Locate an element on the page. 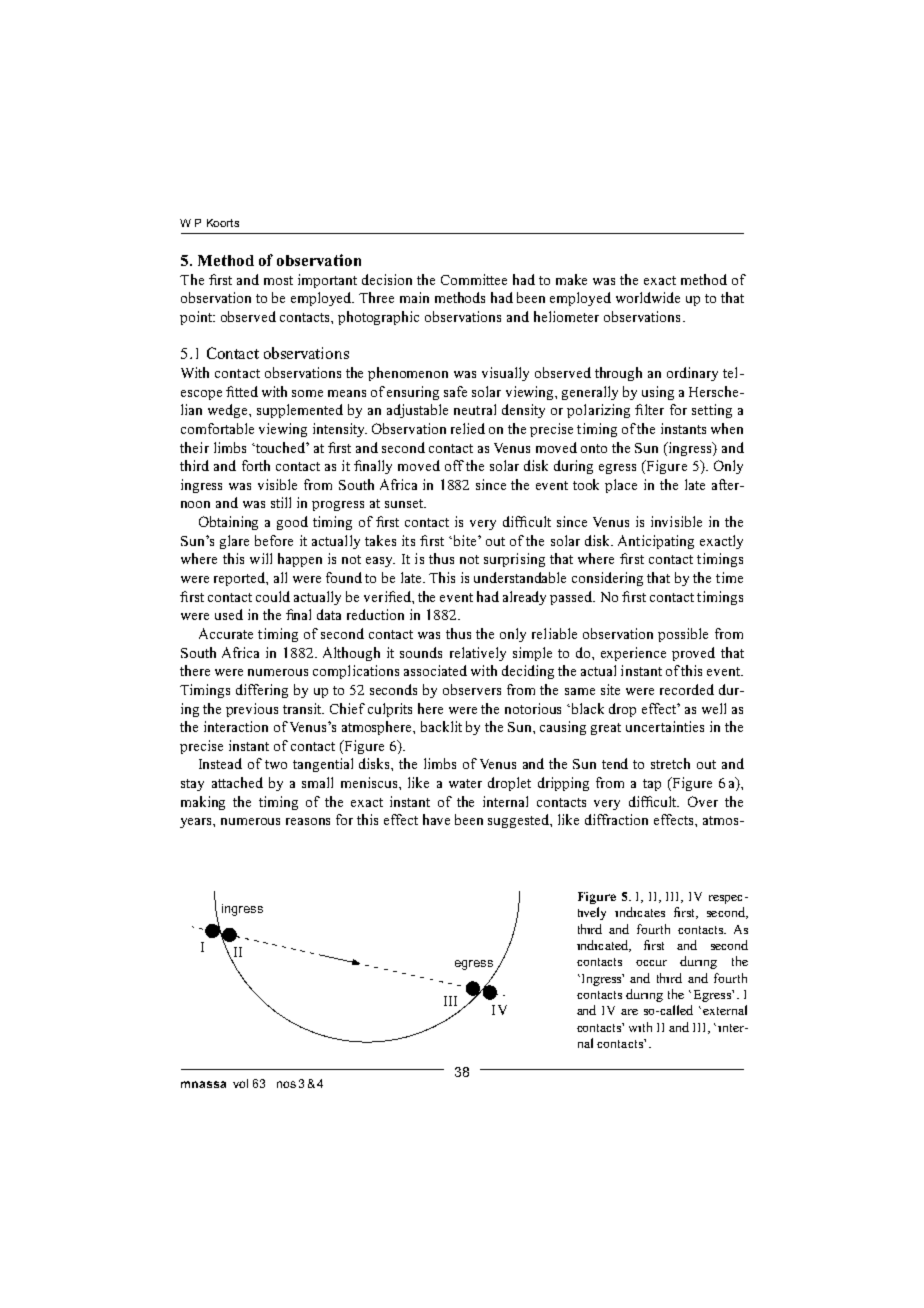 The height and width of the image is (1308, 924). attached is located at coordinates (237, 782).
